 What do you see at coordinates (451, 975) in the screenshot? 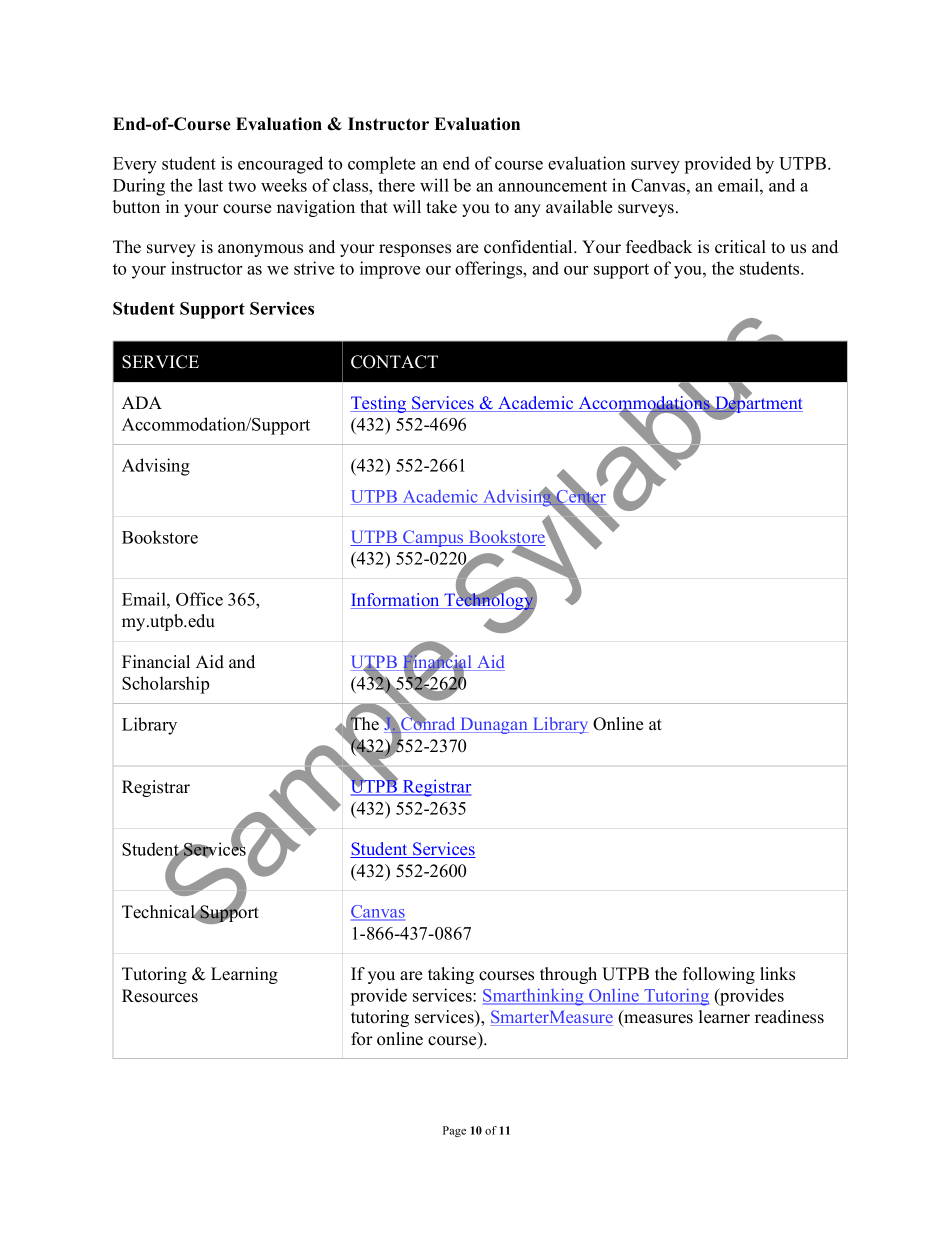
I see `taking` at bounding box center [451, 975].
